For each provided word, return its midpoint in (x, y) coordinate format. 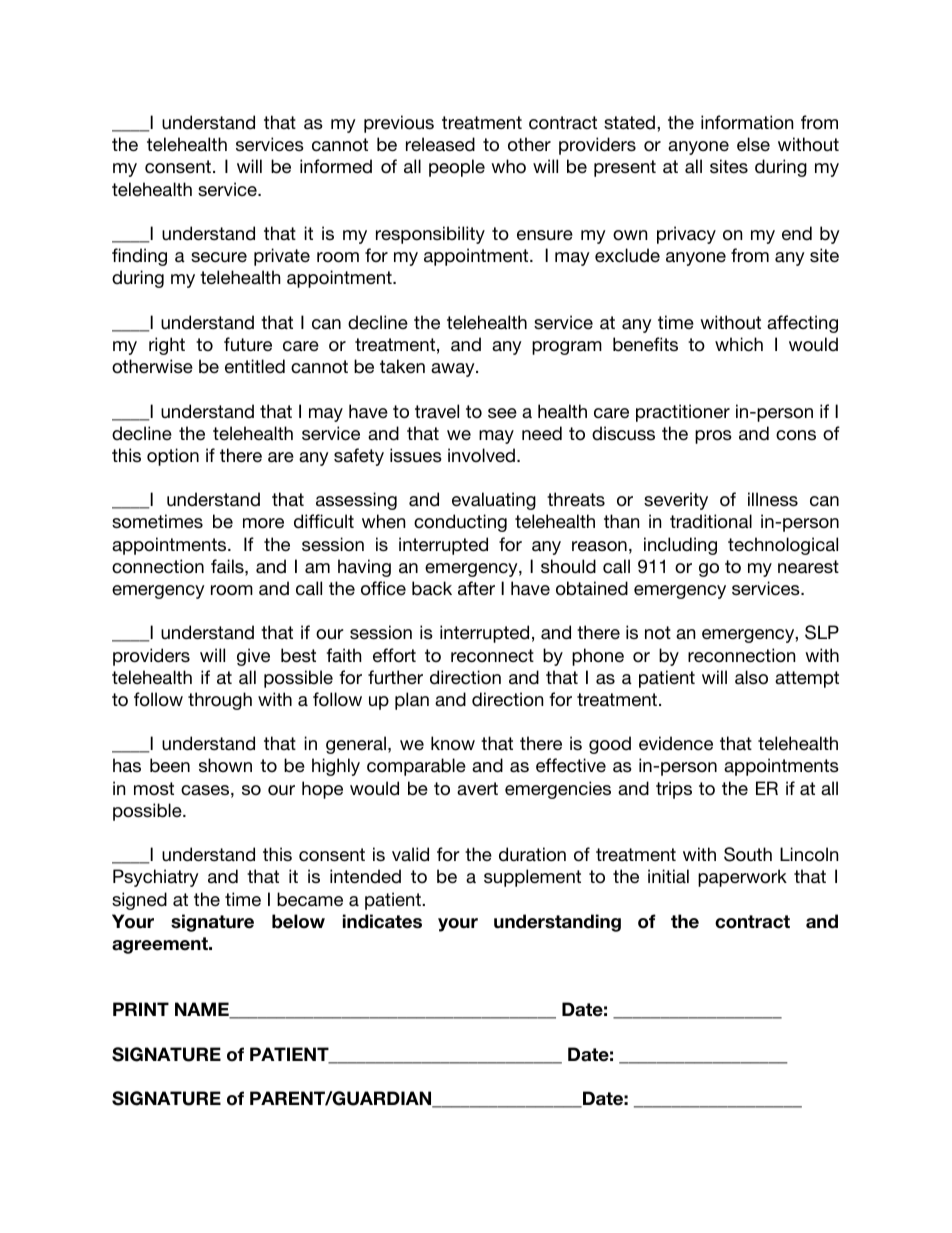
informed (336, 166)
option (173, 457)
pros (713, 437)
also (751, 677)
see (502, 413)
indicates (382, 921)
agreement (161, 945)
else (753, 144)
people (457, 168)
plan (412, 701)
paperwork (742, 878)
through (220, 701)
